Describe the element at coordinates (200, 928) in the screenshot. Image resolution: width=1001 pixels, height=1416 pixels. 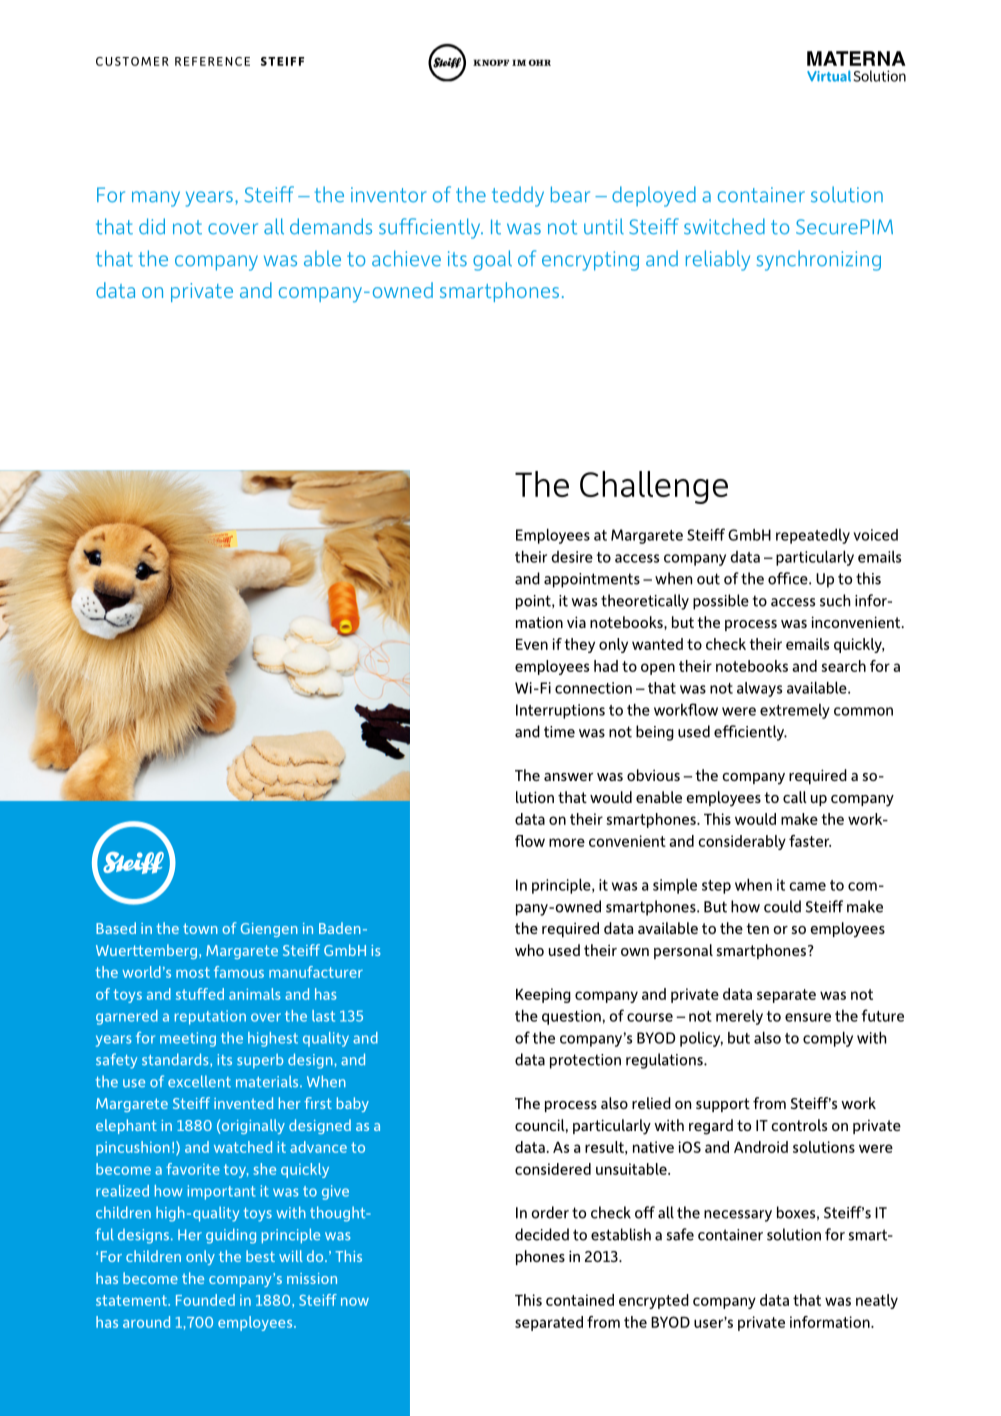
I see `town` at that location.
